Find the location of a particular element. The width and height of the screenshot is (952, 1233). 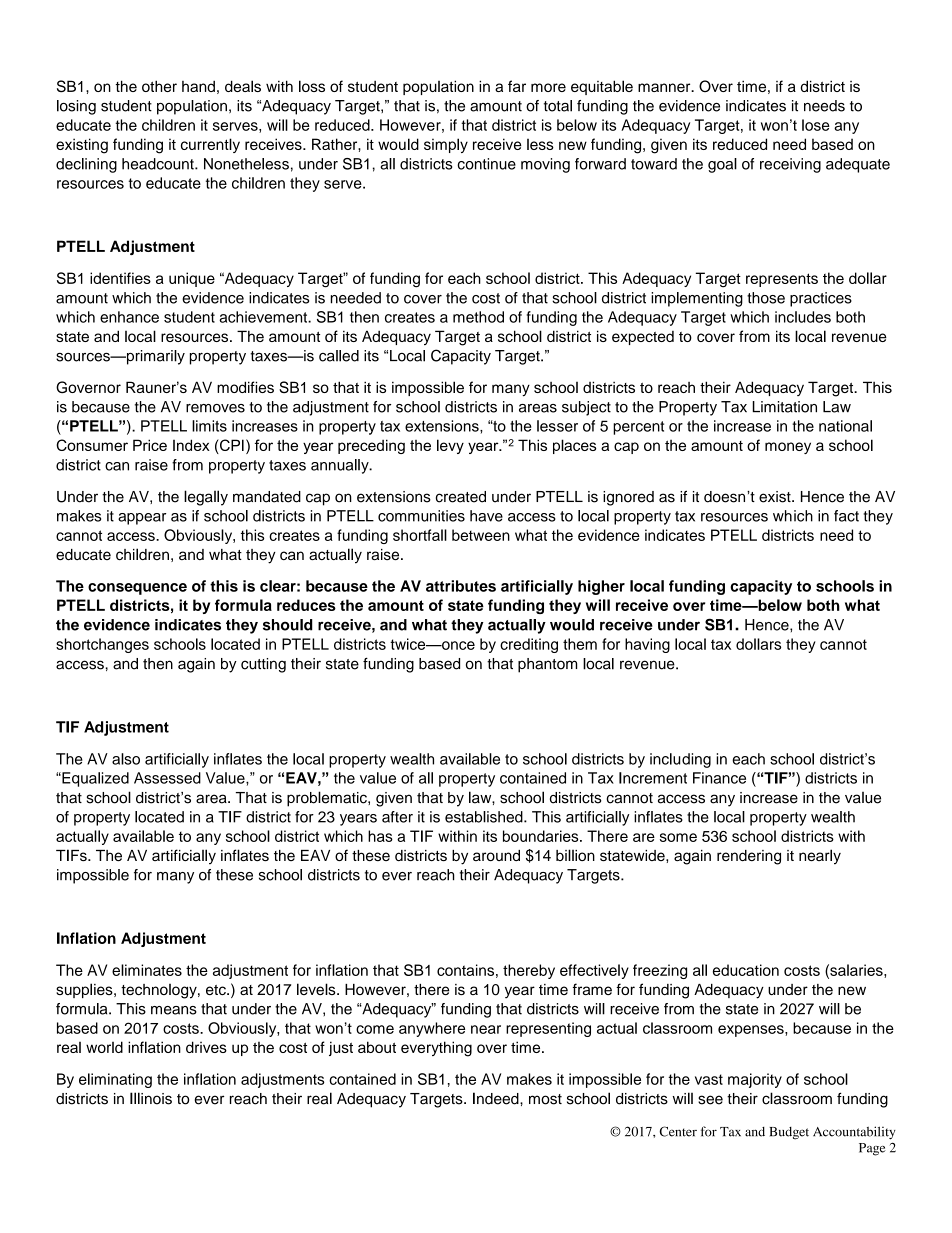

Illinois is located at coordinates (151, 1098).
